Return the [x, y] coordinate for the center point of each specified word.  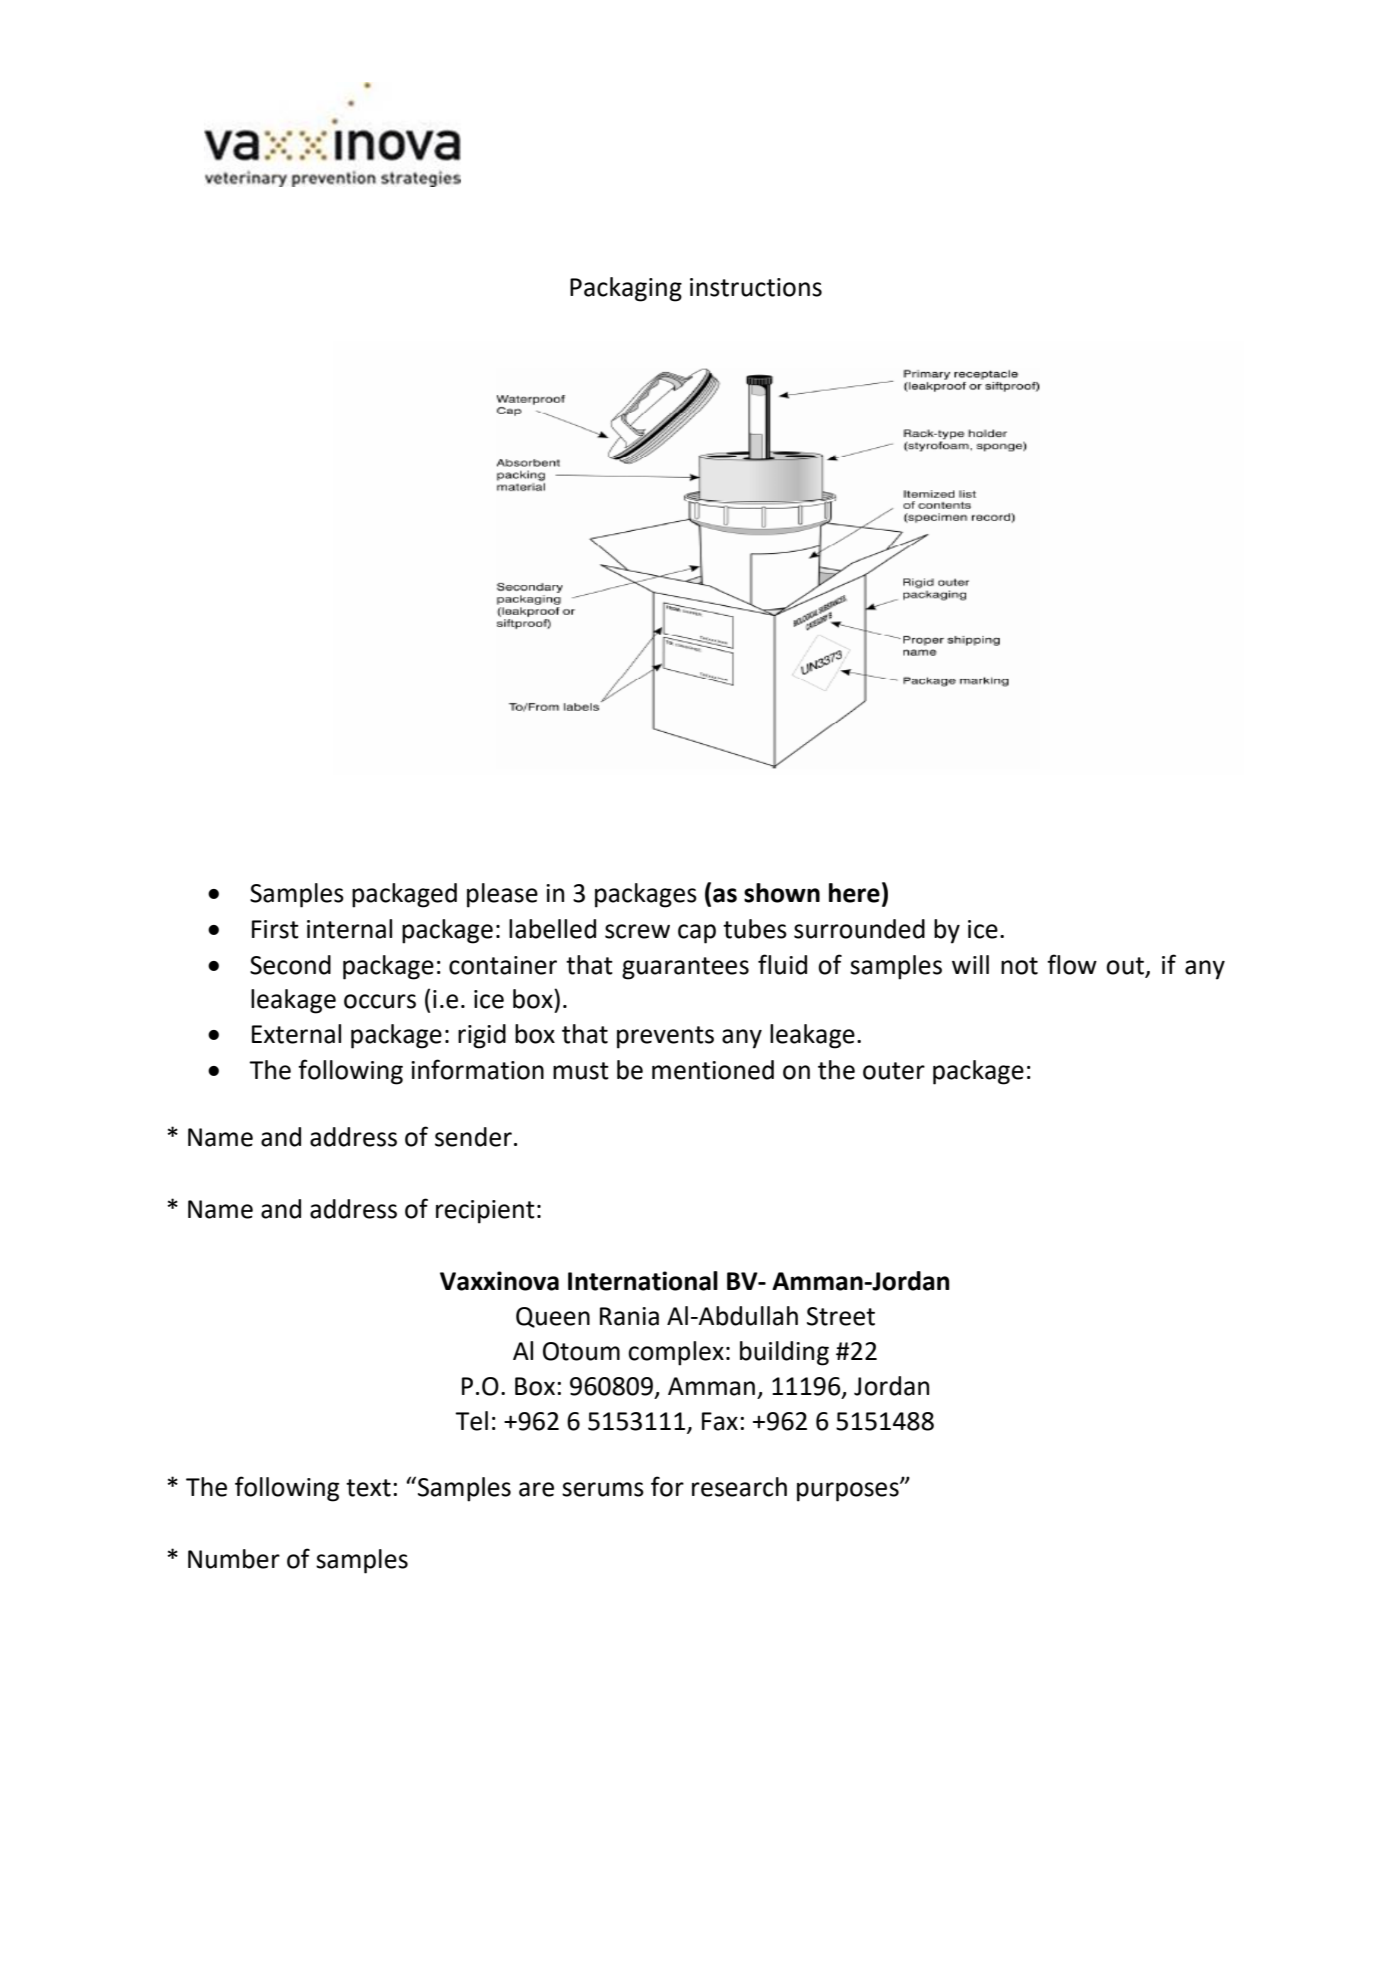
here [854, 893]
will [970, 964]
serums [603, 1489]
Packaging [626, 289]
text [368, 1488]
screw [637, 931]
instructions [756, 287]
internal [349, 929]
